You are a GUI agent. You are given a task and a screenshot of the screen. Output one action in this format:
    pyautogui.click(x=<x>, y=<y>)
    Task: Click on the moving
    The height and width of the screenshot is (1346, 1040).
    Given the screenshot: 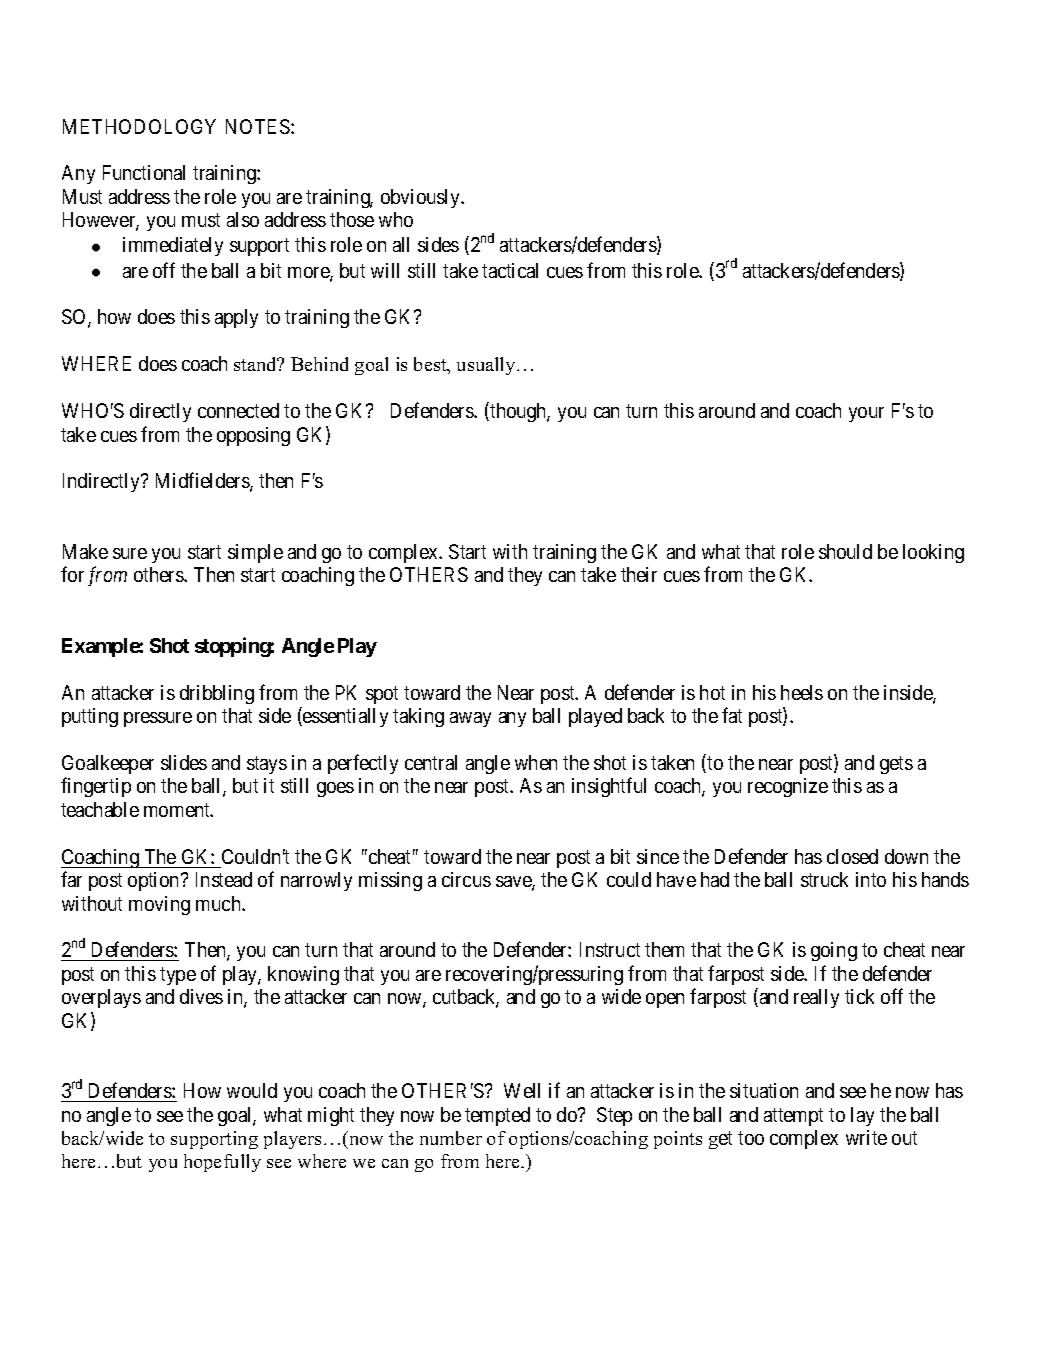 What is the action you would take?
    pyautogui.click(x=159, y=905)
